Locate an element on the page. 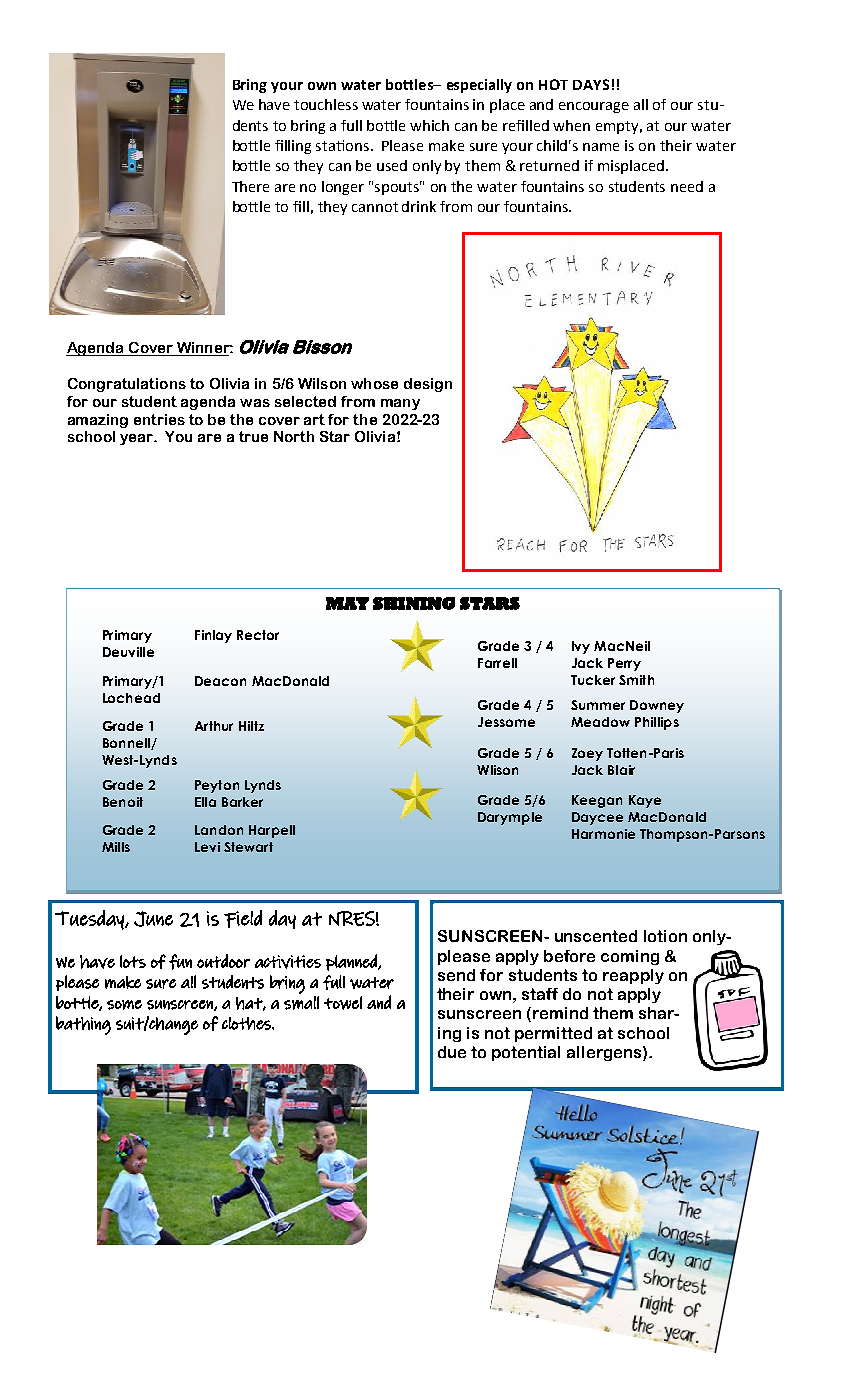 Image resolution: width=849 pixels, height=1400 pixels. bathing is located at coordinates (83, 1025).
